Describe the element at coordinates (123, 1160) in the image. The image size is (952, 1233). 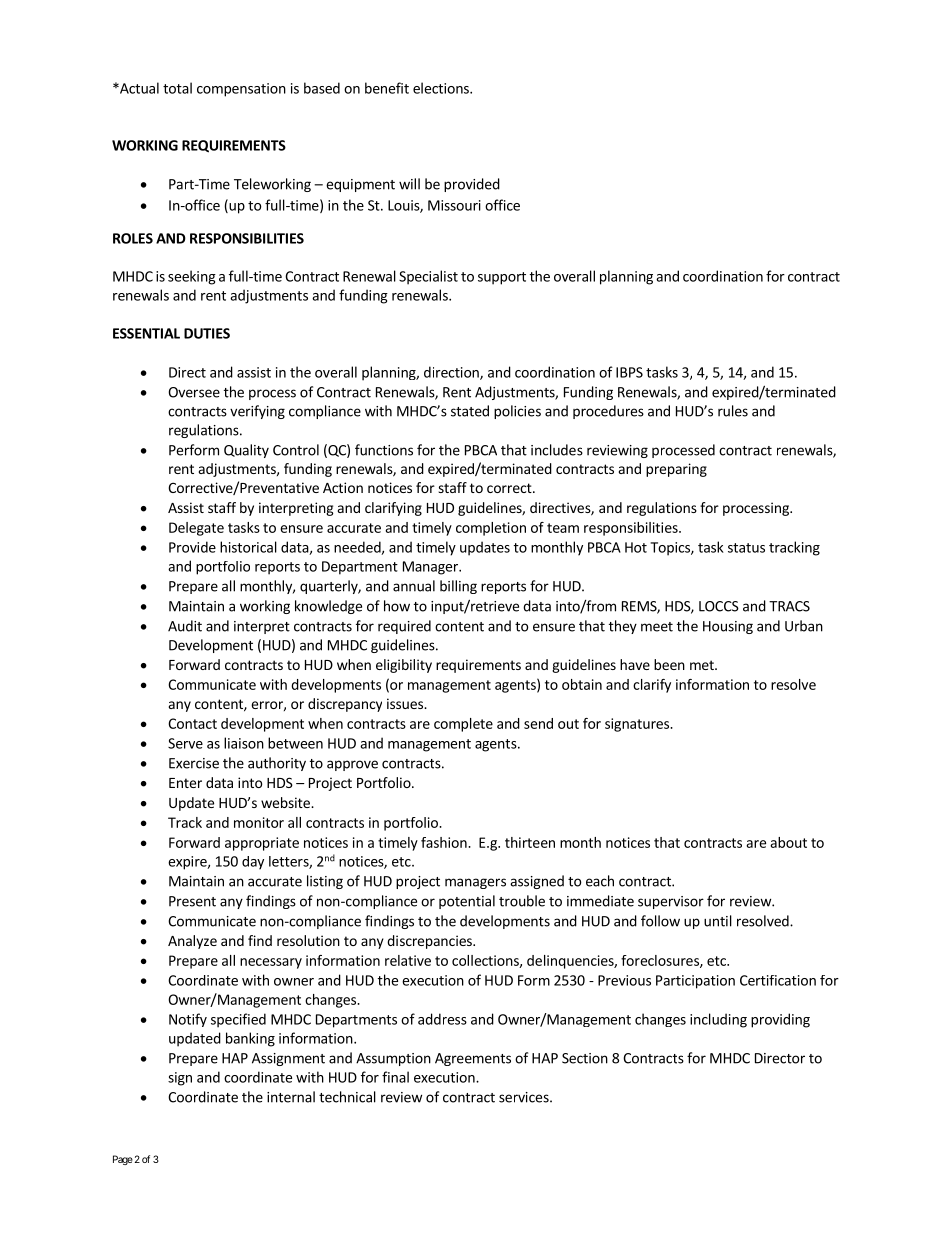
I see `Page` at that location.
